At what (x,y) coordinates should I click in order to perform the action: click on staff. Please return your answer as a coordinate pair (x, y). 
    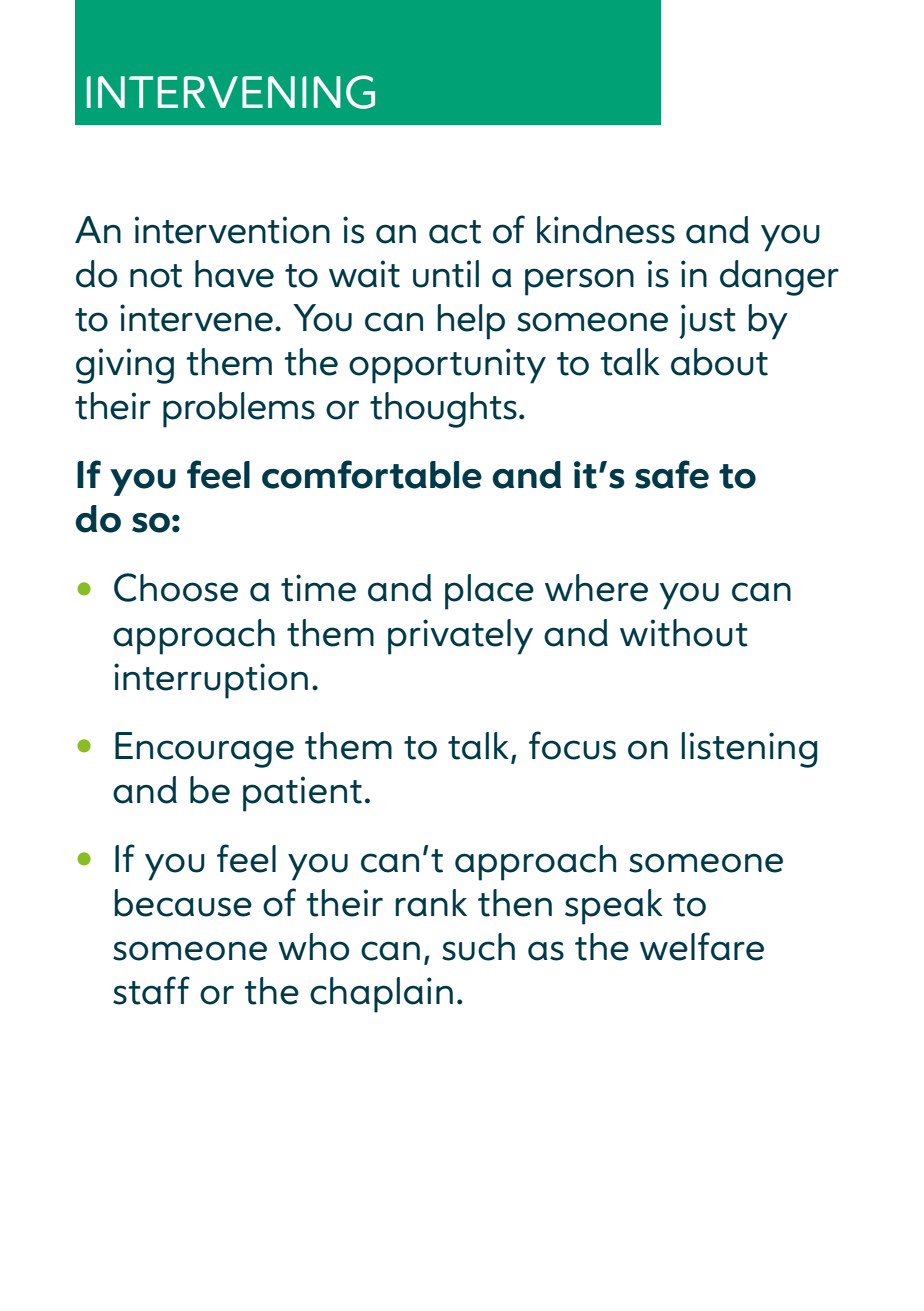
    Looking at the image, I should click on (151, 990).
